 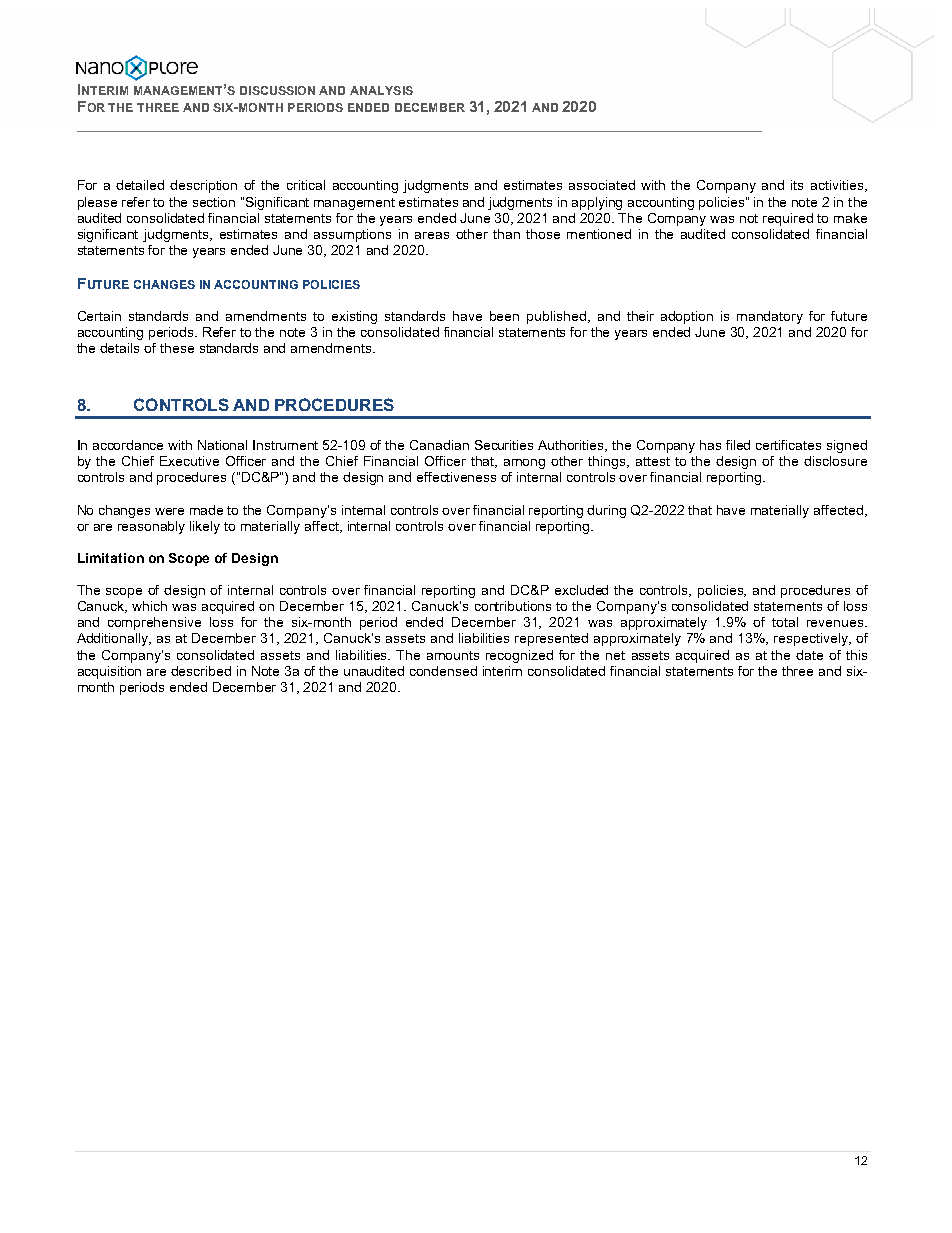 What do you see at coordinates (277, 90) in the document?
I see `DISCUSSION` at bounding box center [277, 90].
